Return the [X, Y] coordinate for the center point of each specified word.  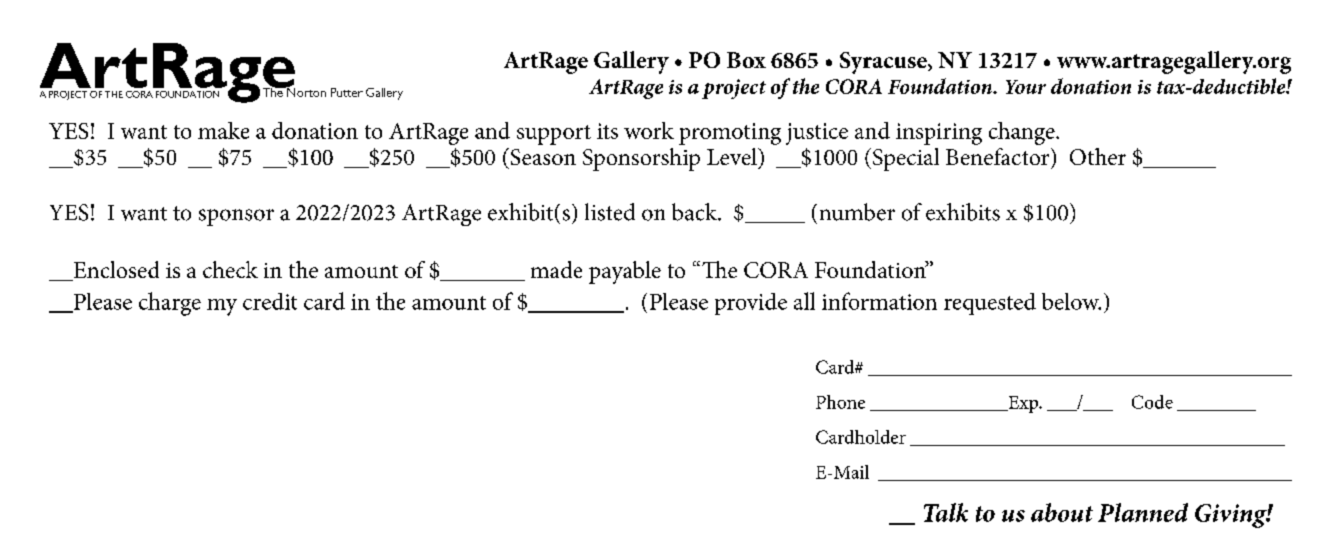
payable [625, 272]
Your [1026, 87]
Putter [347, 92]
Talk [946, 512]
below [1071, 301]
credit [270, 301]
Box [746, 60]
